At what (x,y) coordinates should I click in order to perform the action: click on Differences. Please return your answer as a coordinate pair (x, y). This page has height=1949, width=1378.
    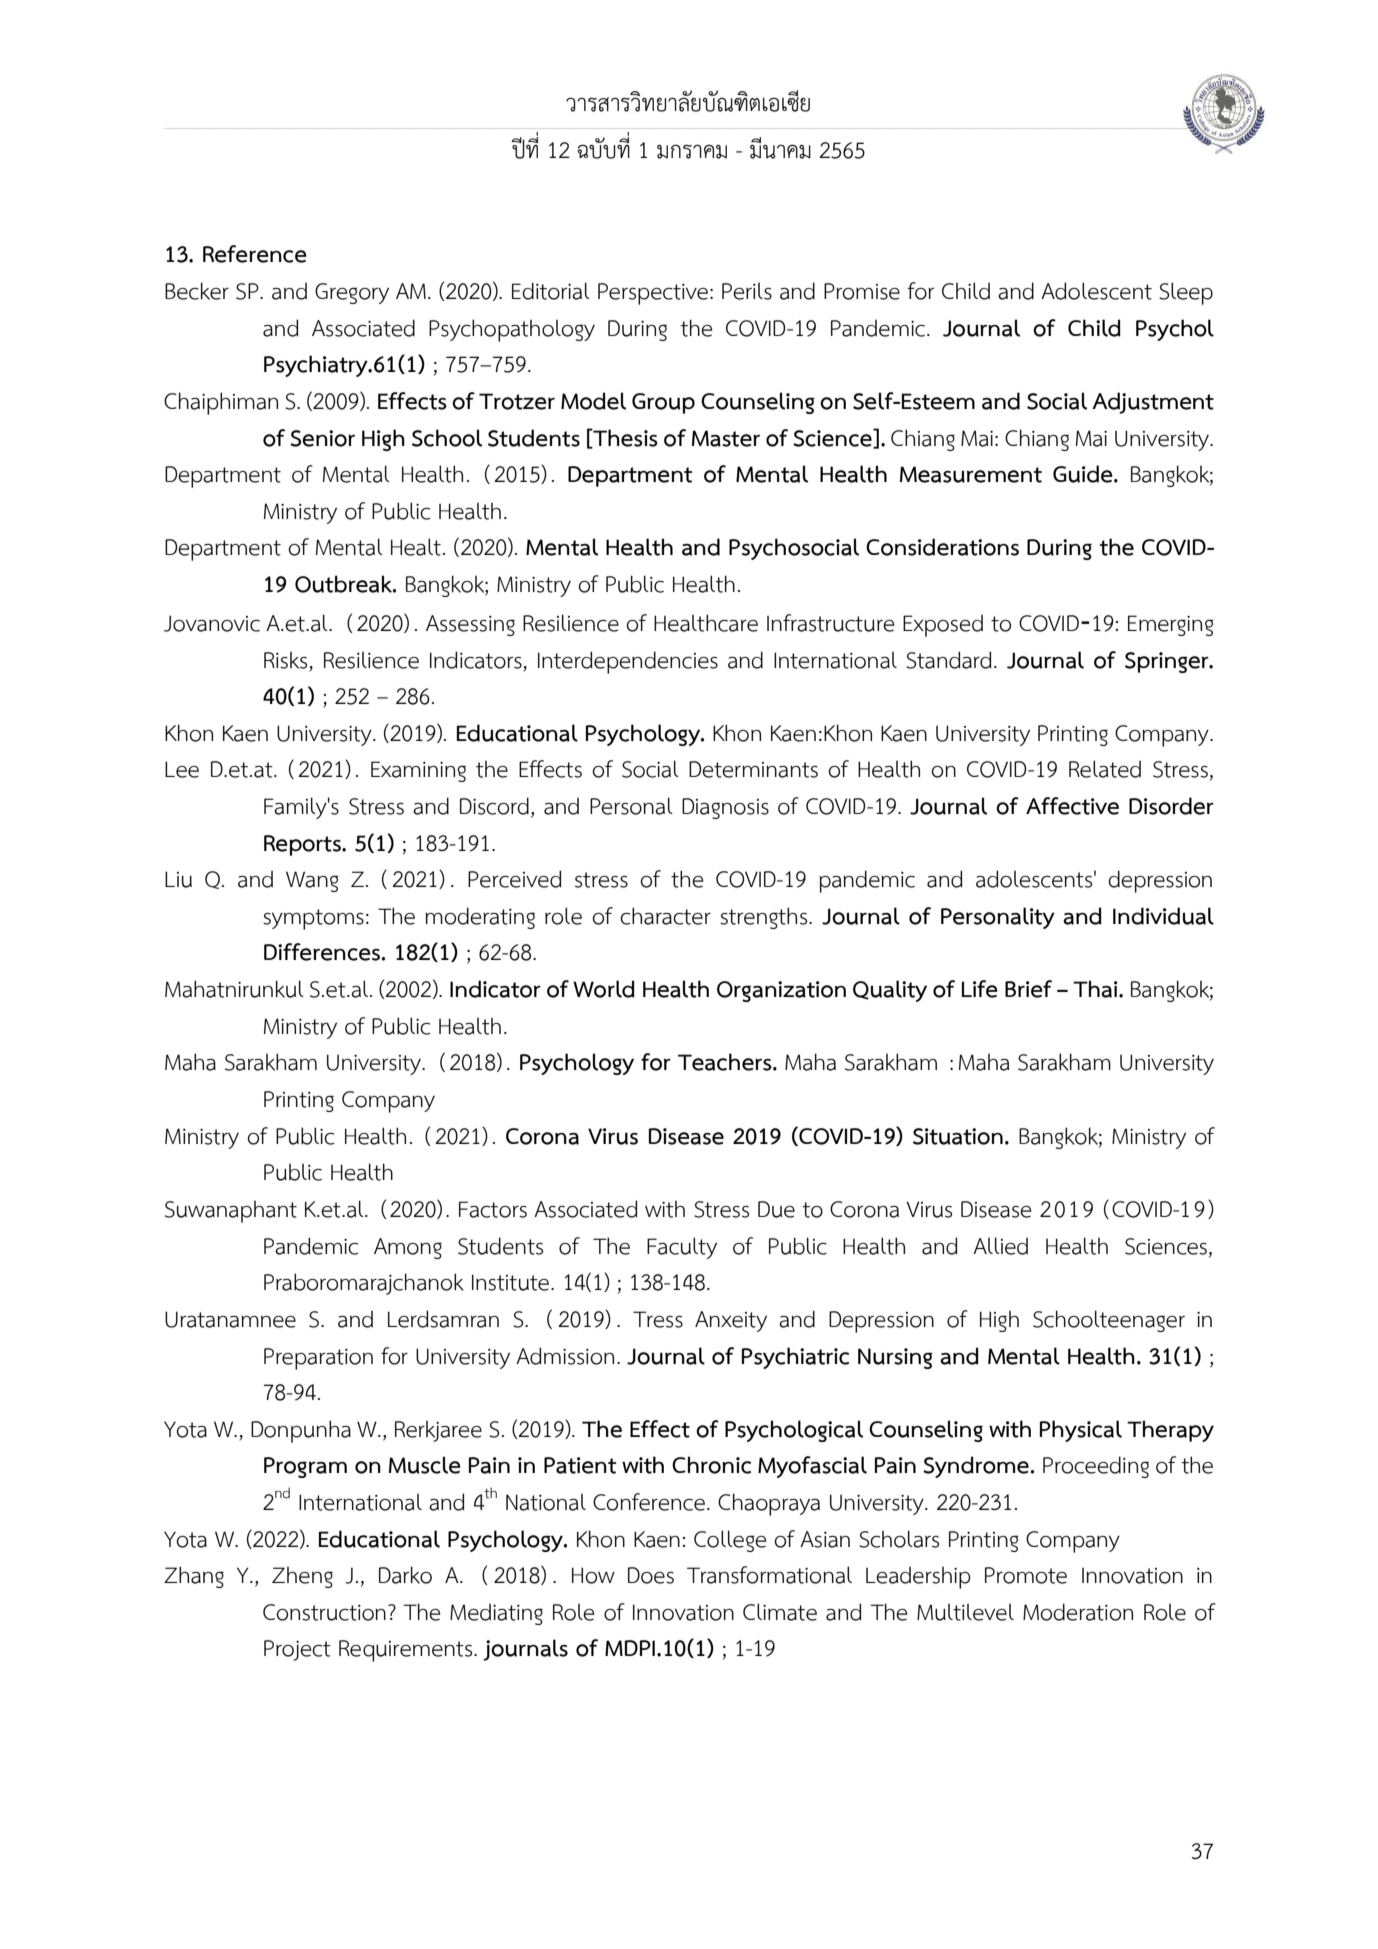
    Looking at the image, I should click on (322, 952).
